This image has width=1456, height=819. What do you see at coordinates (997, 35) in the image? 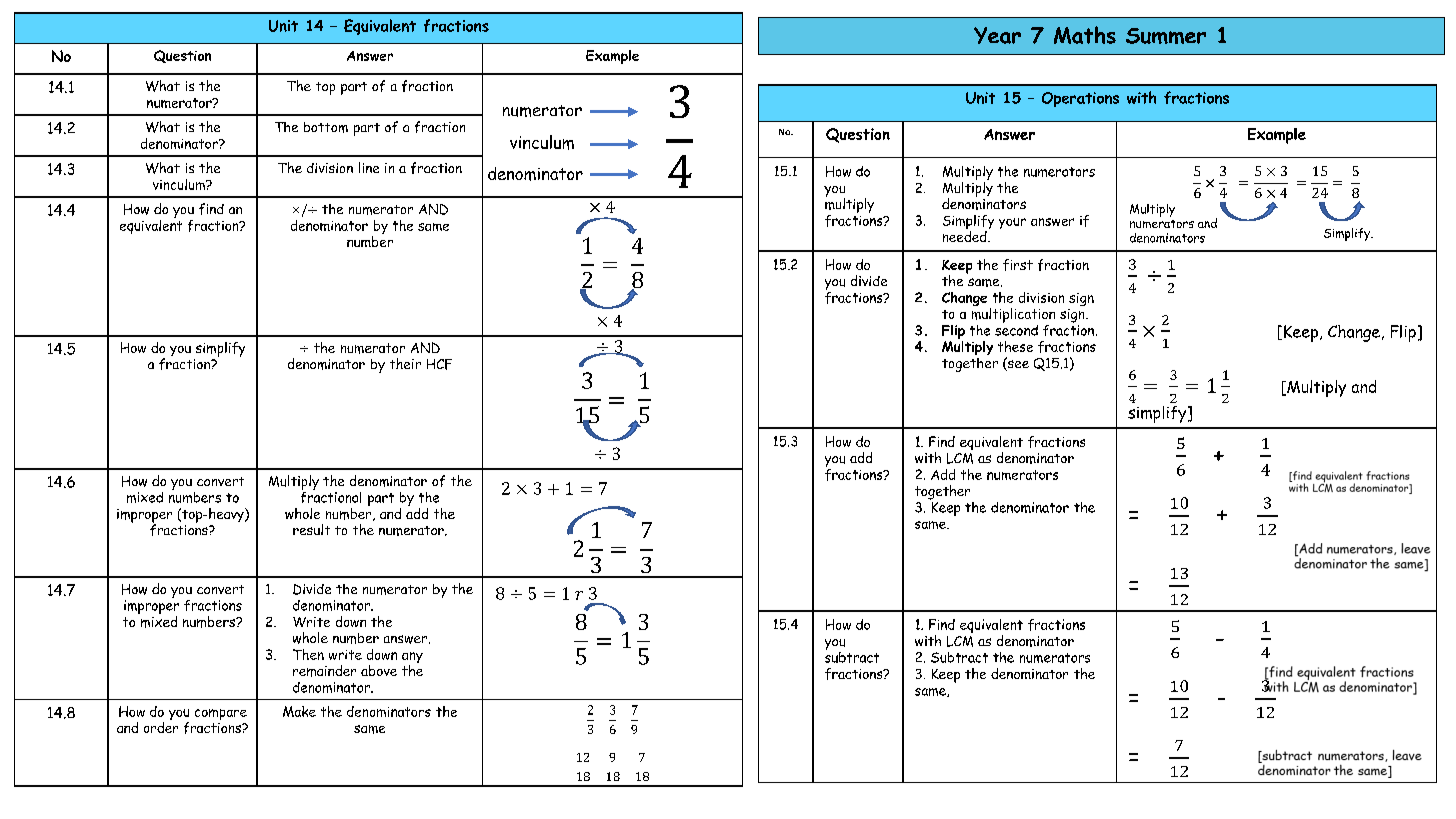
I see `Year` at bounding box center [997, 35].
